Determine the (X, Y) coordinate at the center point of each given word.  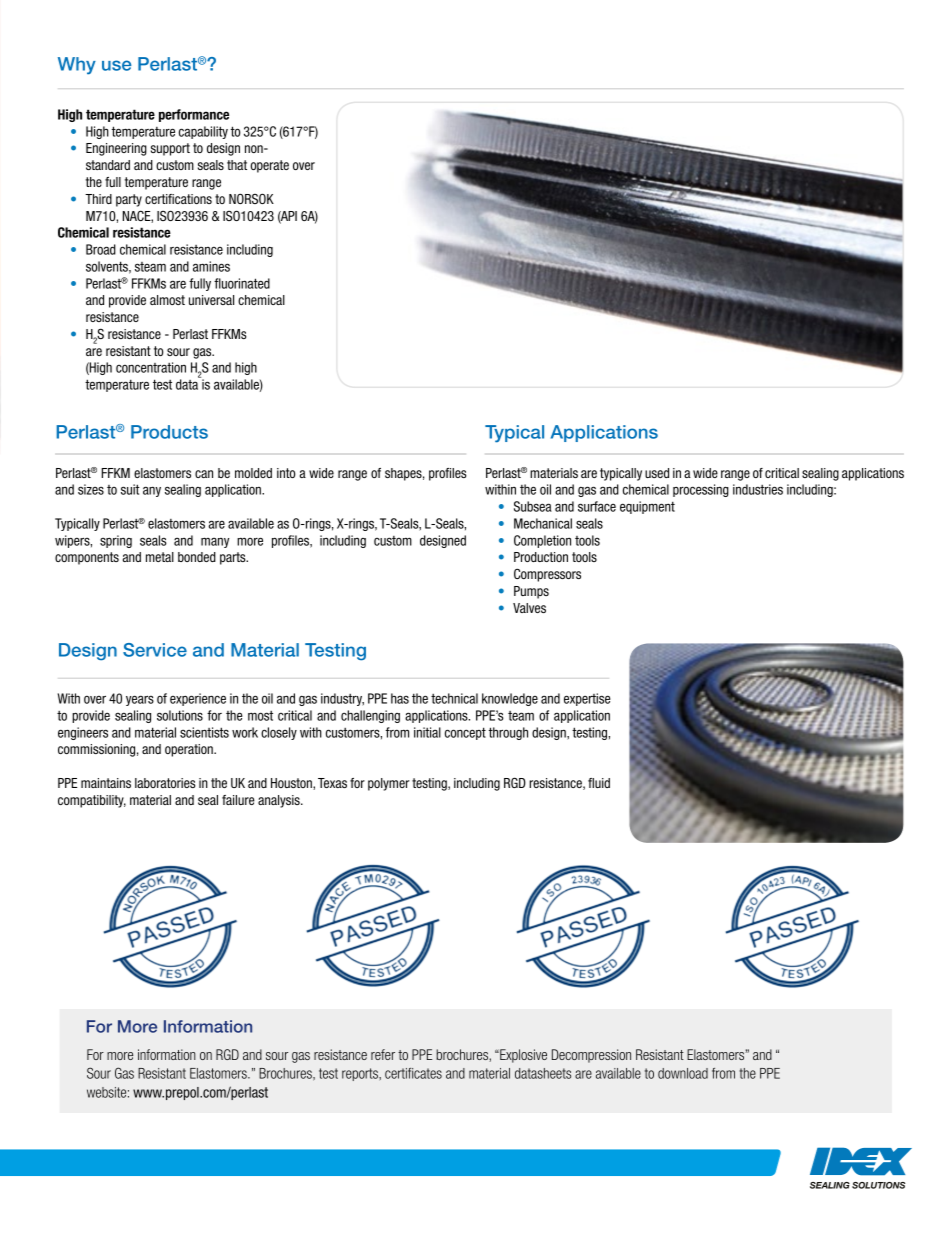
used (657, 473)
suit (130, 489)
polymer (388, 784)
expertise (587, 699)
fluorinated (242, 283)
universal (211, 300)
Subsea (533, 506)
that (237, 165)
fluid (599, 783)
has (400, 698)
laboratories (165, 783)
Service (155, 650)
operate (269, 166)
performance (194, 115)
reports (361, 1074)
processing (701, 490)
